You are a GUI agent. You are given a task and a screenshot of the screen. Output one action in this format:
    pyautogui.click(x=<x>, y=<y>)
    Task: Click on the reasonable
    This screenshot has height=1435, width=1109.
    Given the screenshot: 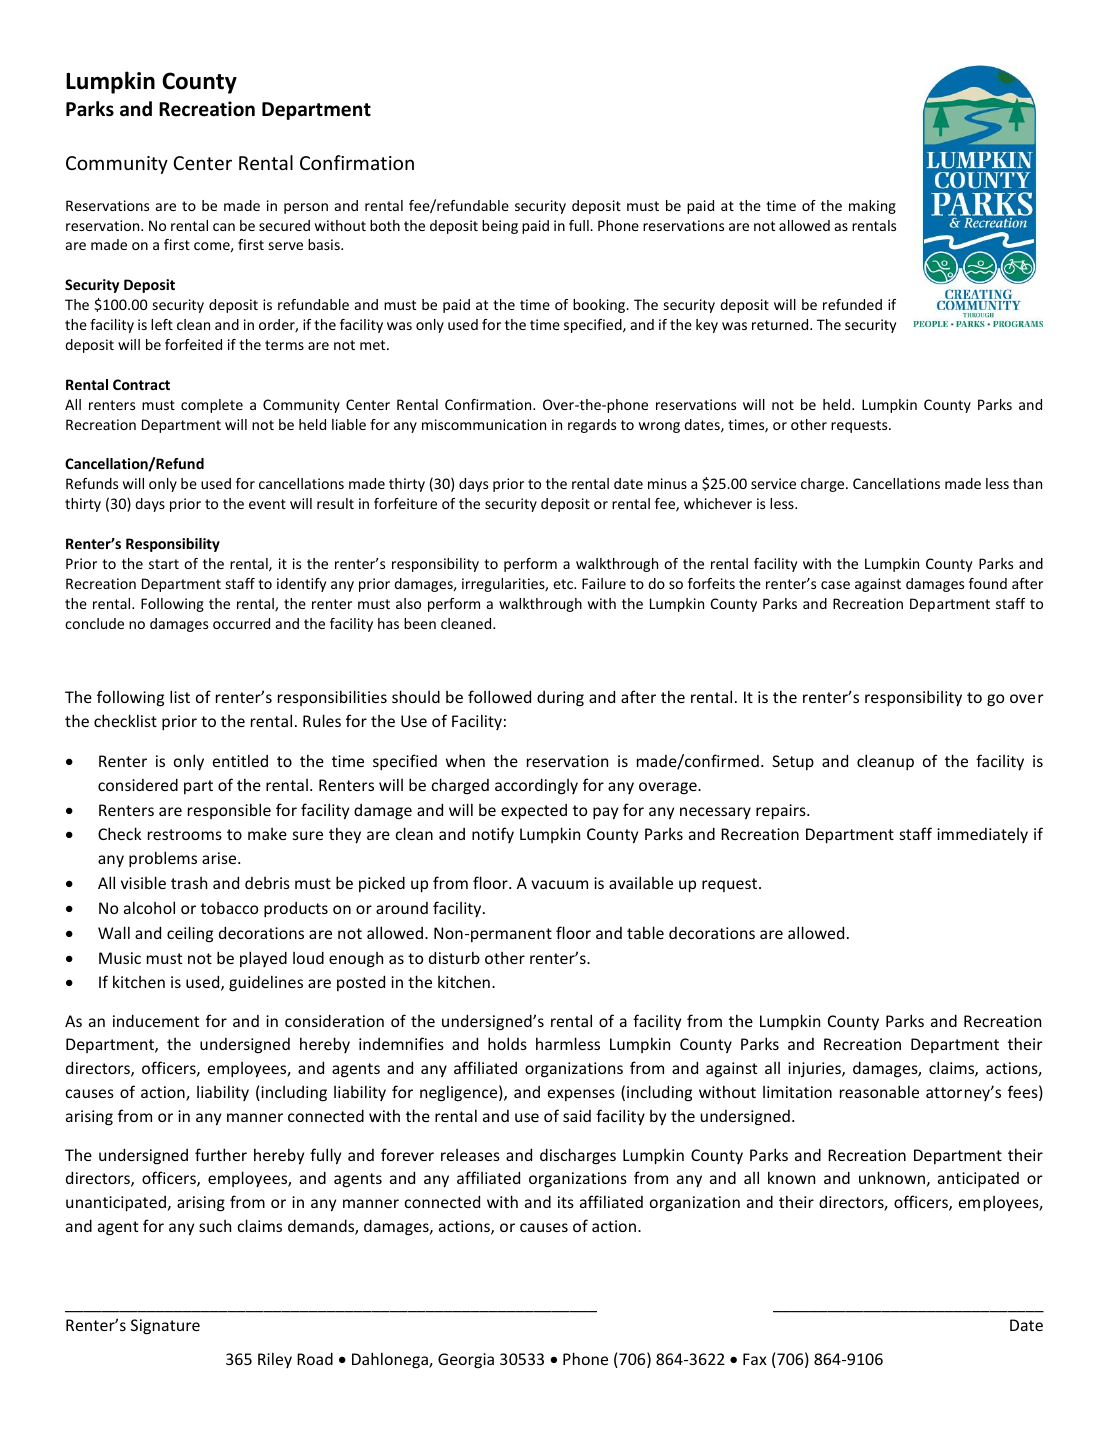 What is the action you would take?
    pyautogui.click(x=879, y=1091)
